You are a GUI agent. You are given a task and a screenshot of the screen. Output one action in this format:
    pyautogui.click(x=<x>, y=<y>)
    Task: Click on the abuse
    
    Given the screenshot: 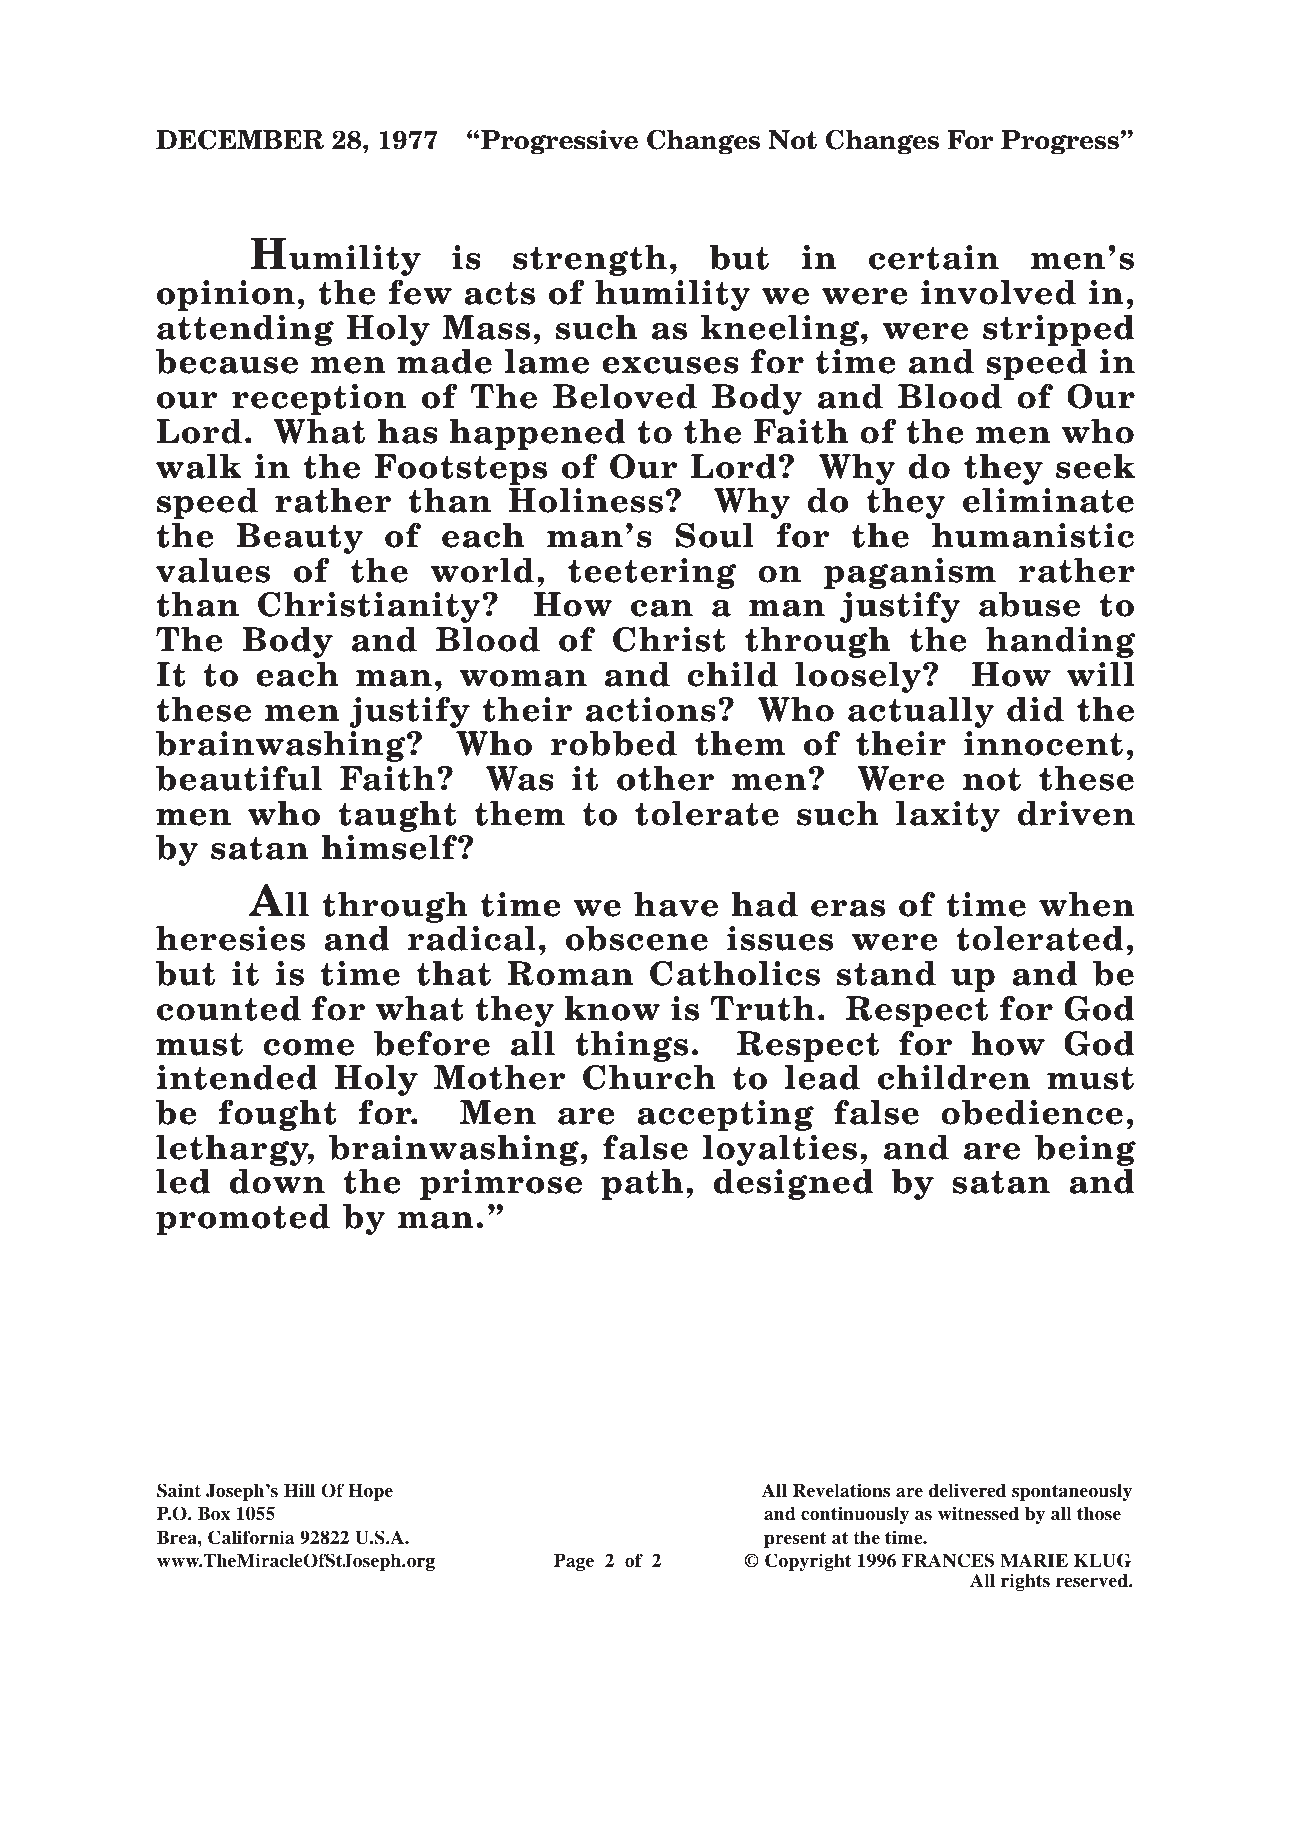 What is the action you would take?
    pyautogui.click(x=1029, y=604)
